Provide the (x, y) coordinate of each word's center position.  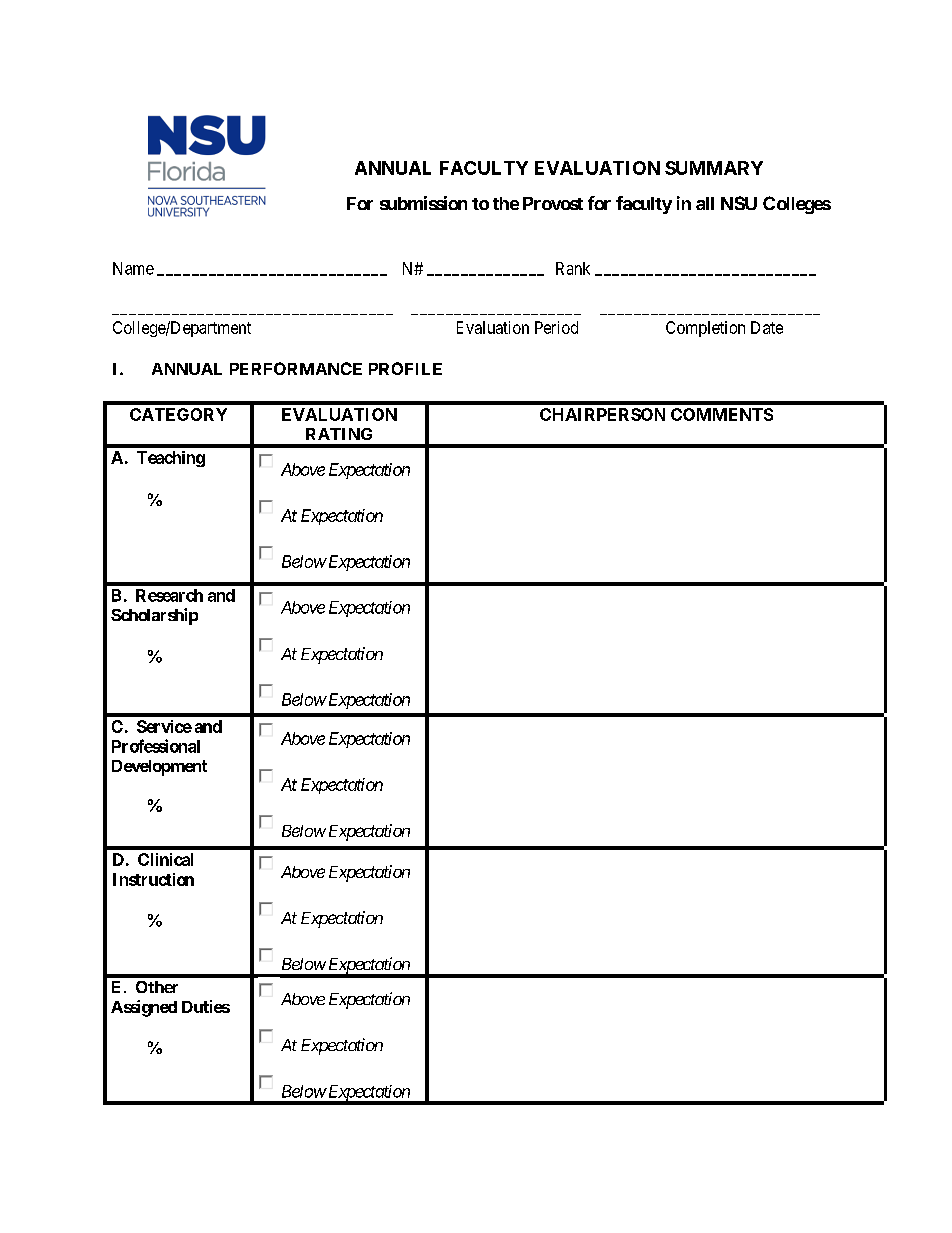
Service (164, 726)
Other (157, 987)
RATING (339, 434)
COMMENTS (722, 414)
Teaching (171, 459)
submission (423, 203)
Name (133, 268)
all (705, 203)
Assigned (144, 1008)
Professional (156, 746)
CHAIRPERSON (602, 414)
